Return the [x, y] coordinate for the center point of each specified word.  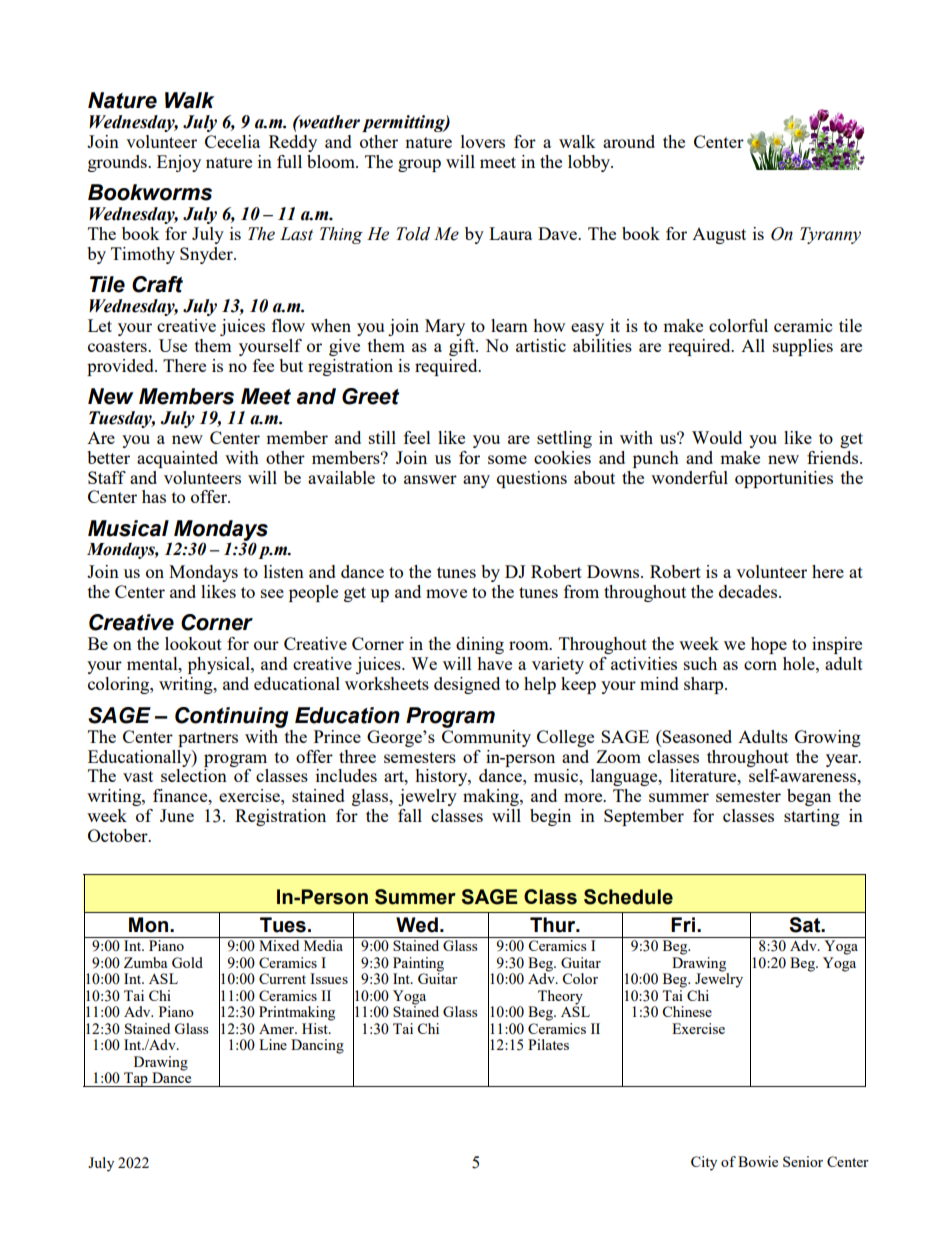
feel [417, 437]
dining [480, 645]
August [719, 236]
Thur [554, 925]
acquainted [177, 459]
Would [717, 437]
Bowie [758, 1161]
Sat [806, 925]
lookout [193, 643]
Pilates [548, 1044]
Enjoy [179, 163]
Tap [136, 1079]
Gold [187, 962]
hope [769, 645]
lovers [483, 141]
